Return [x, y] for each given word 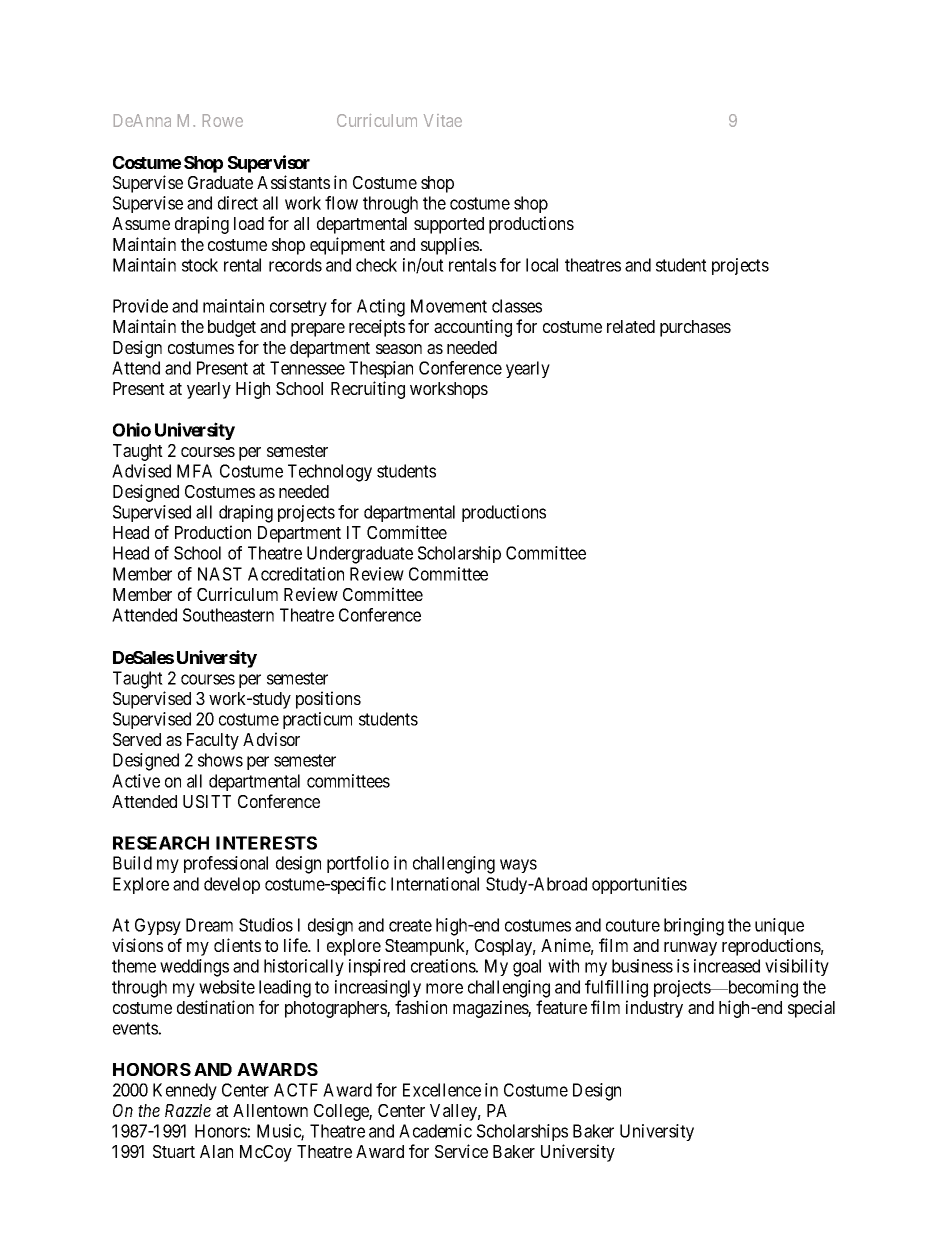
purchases [695, 328]
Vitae [443, 120]
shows [220, 760]
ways [518, 866]
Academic [435, 1131]
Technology [330, 473]
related [631, 326]
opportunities [639, 885]
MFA [194, 471]
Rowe [223, 120]
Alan [216, 1151]
